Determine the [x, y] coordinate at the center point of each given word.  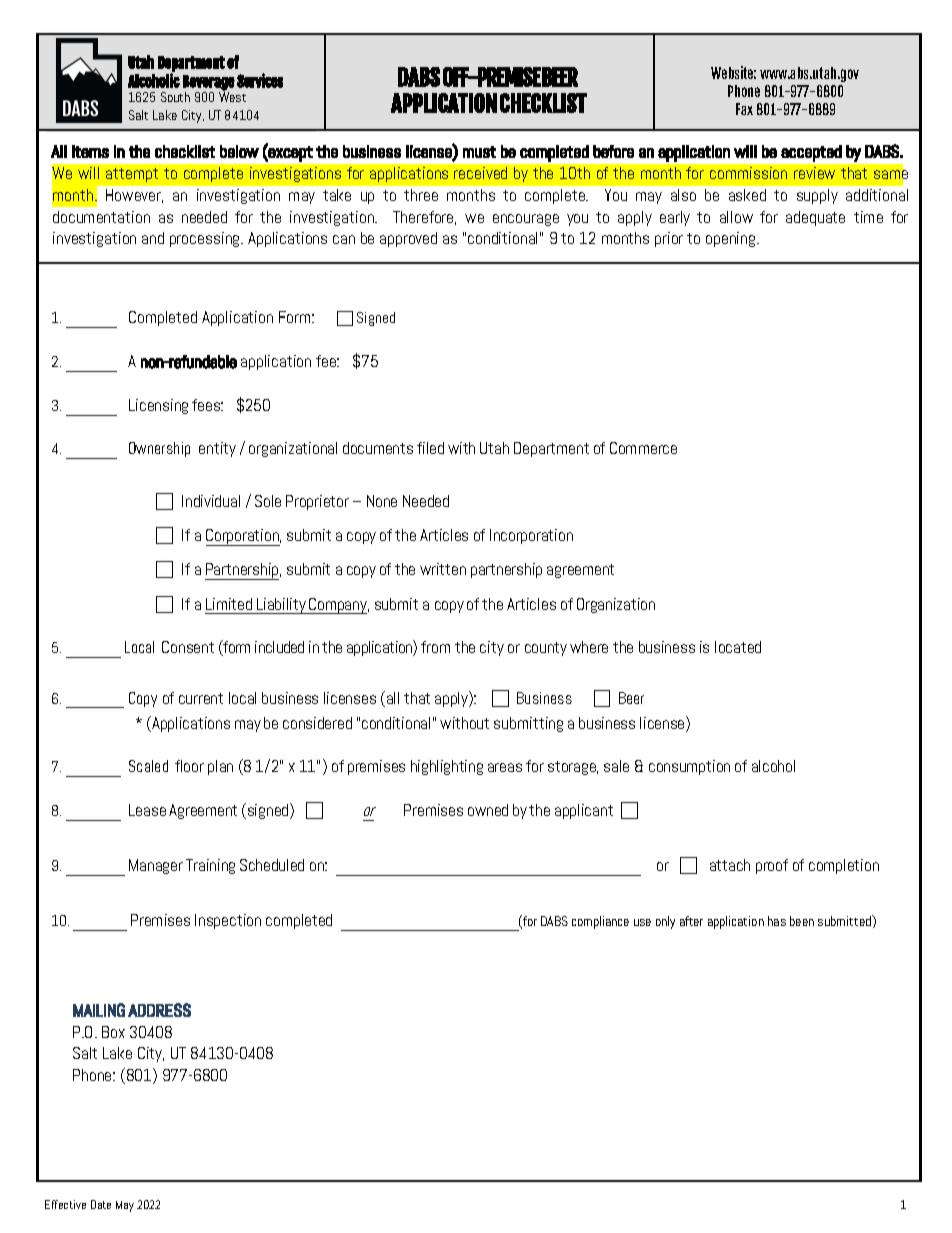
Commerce [643, 448]
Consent [188, 647]
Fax [744, 109]
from [435, 647]
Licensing [158, 406]
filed [430, 448]
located [738, 647]
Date [101, 1204]
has [777, 921]
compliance [600, 922]
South [175, 97]
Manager [156, 866]
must [479, 152]
